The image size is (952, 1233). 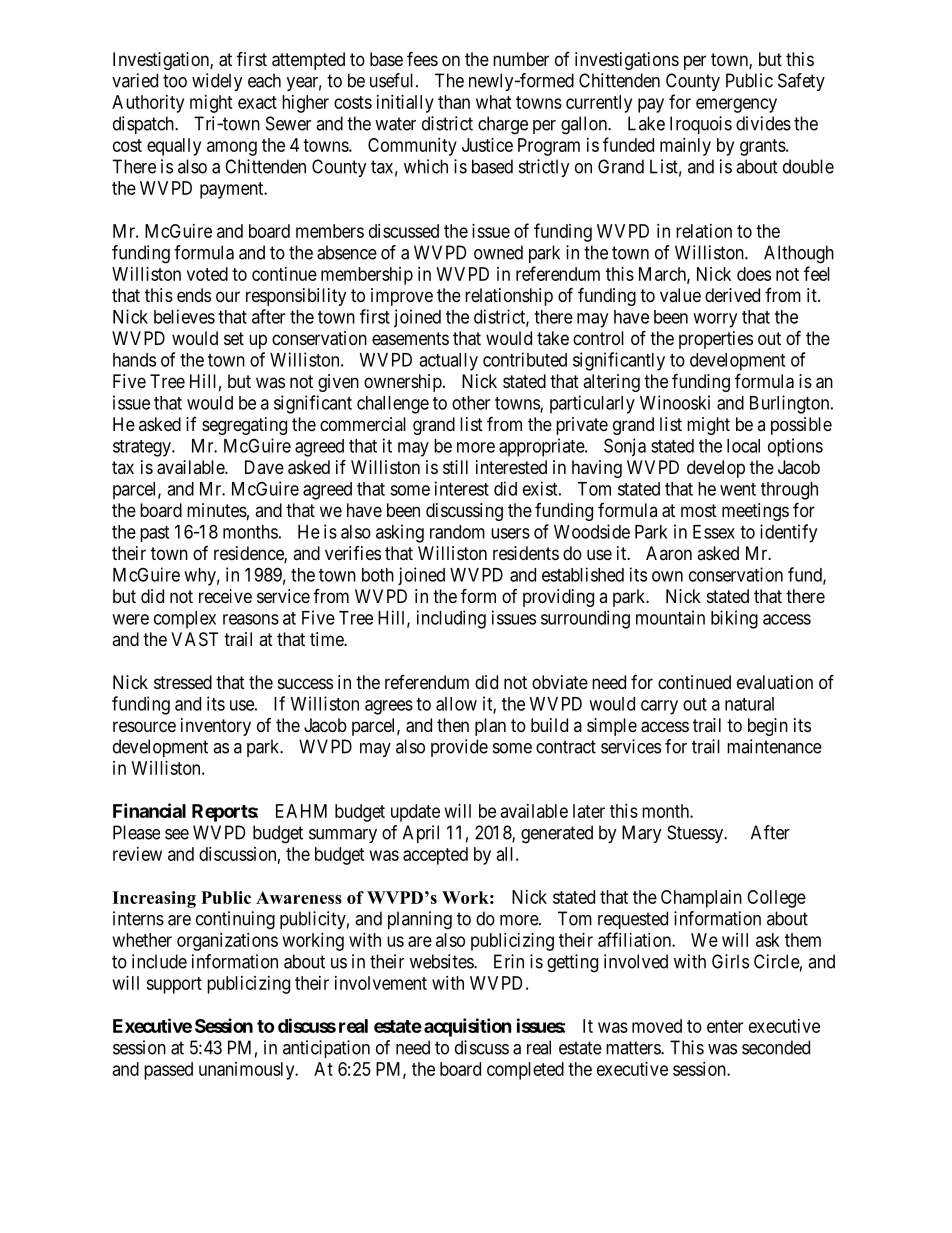 I want to click on local, so click(x=743, y=446).
